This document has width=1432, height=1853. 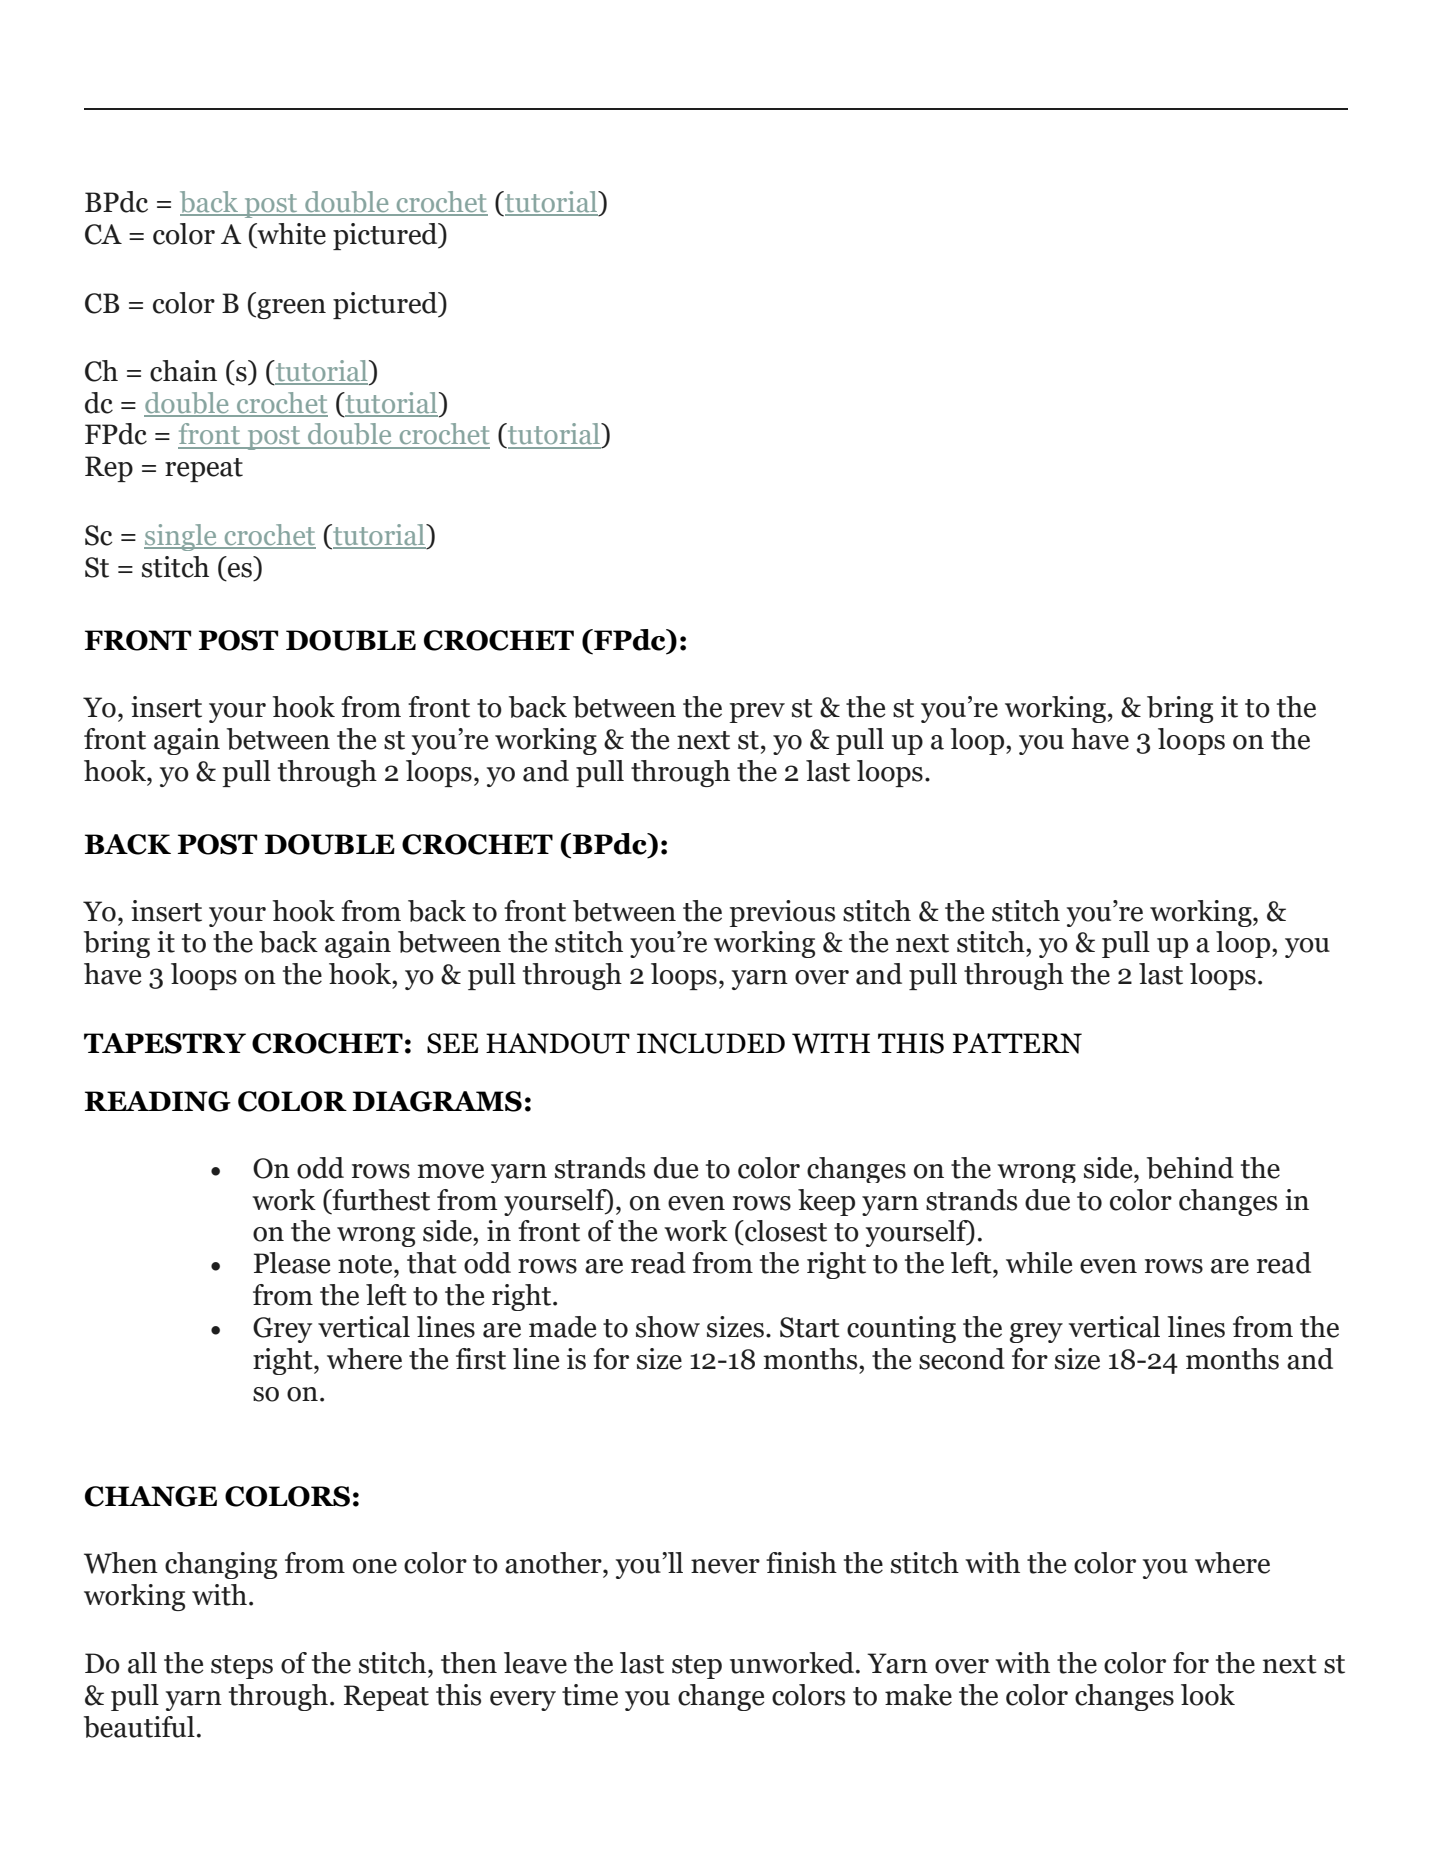 What do you see at coordinates (183, 371) in the document?
I see `chain` at bounding box center [183, 371].
